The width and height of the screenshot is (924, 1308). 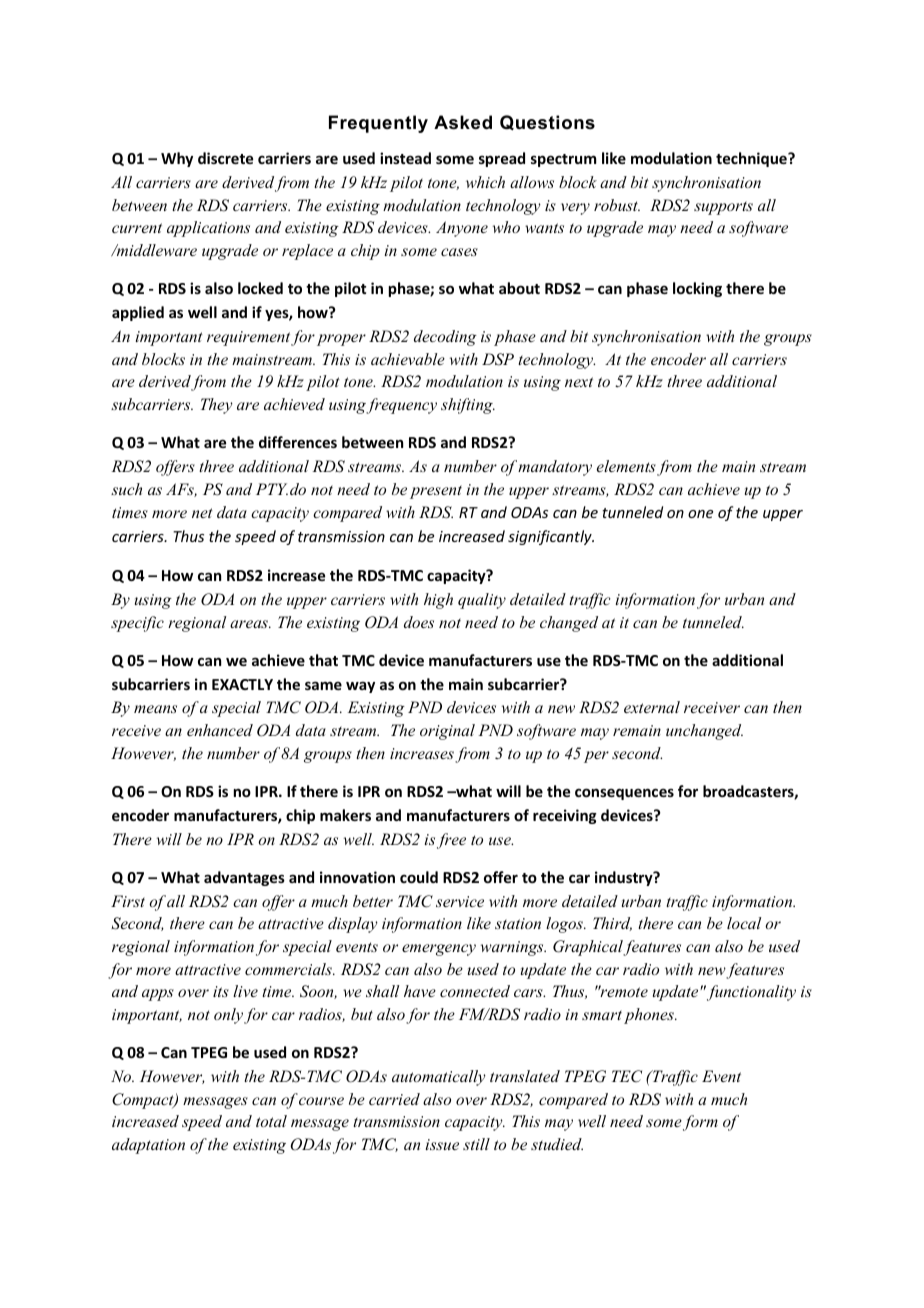 I want to click on does, so click(x=419, y=622).
